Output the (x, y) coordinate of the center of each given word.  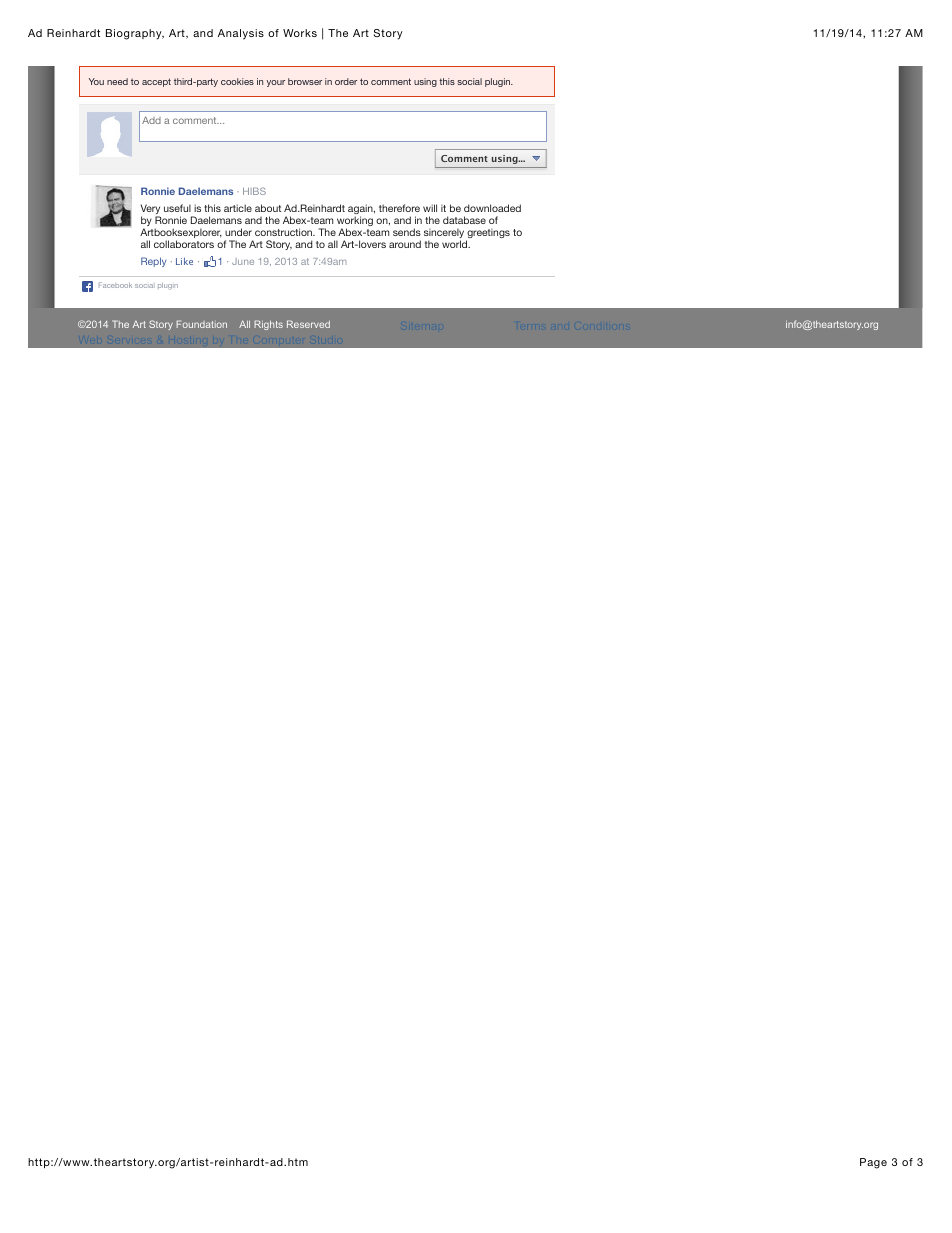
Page (873, 1163)
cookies (237, 81)
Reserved (308, 324)
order (346, 81)
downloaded (492, 208)
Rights (268, 325)
